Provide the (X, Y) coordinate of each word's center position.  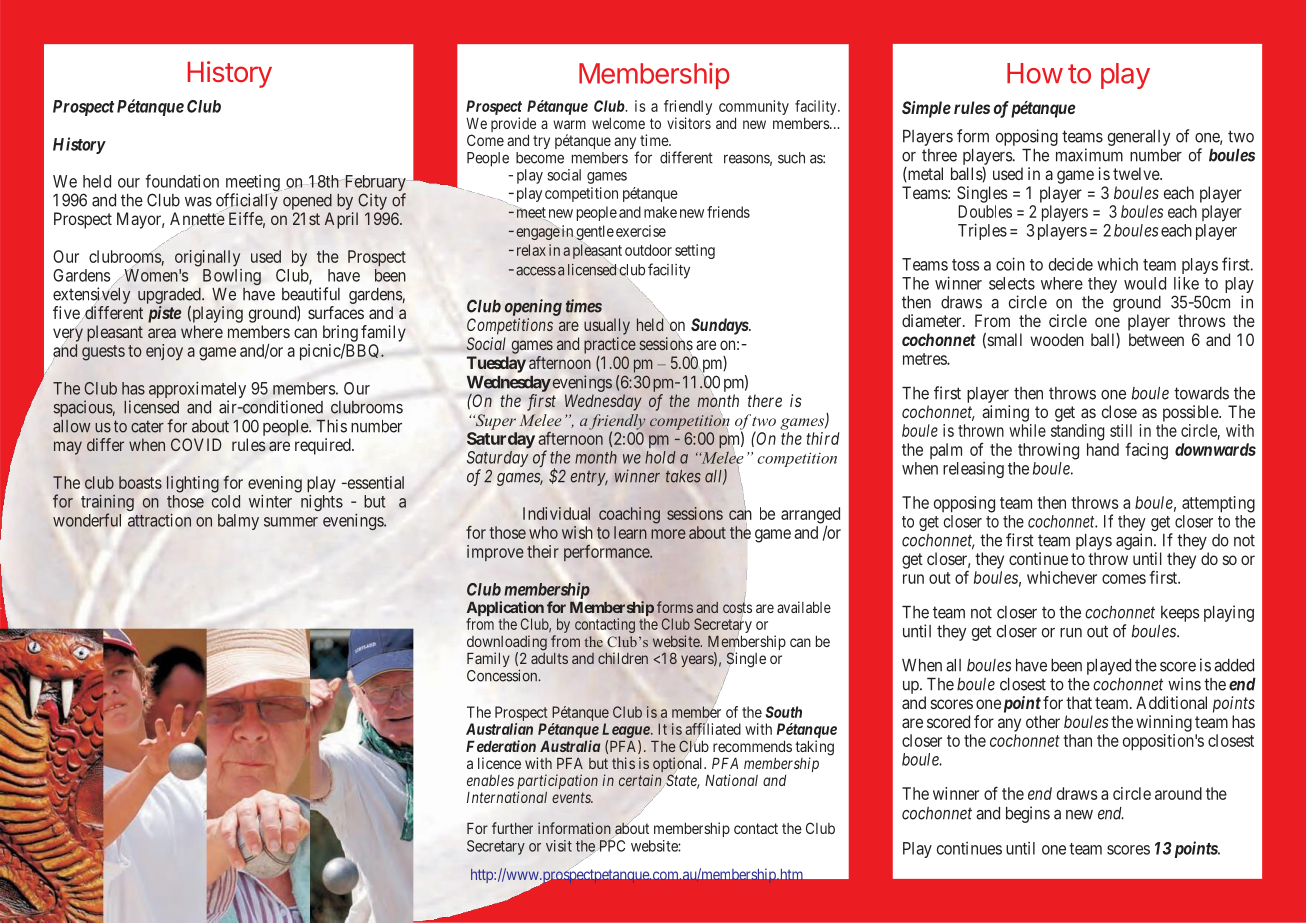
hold (660, 457)
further (512, 828)
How (1035, 73)
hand (1103, 449)
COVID (196, 444)
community (754, 109)
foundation (182, 181)
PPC (611, 845)
